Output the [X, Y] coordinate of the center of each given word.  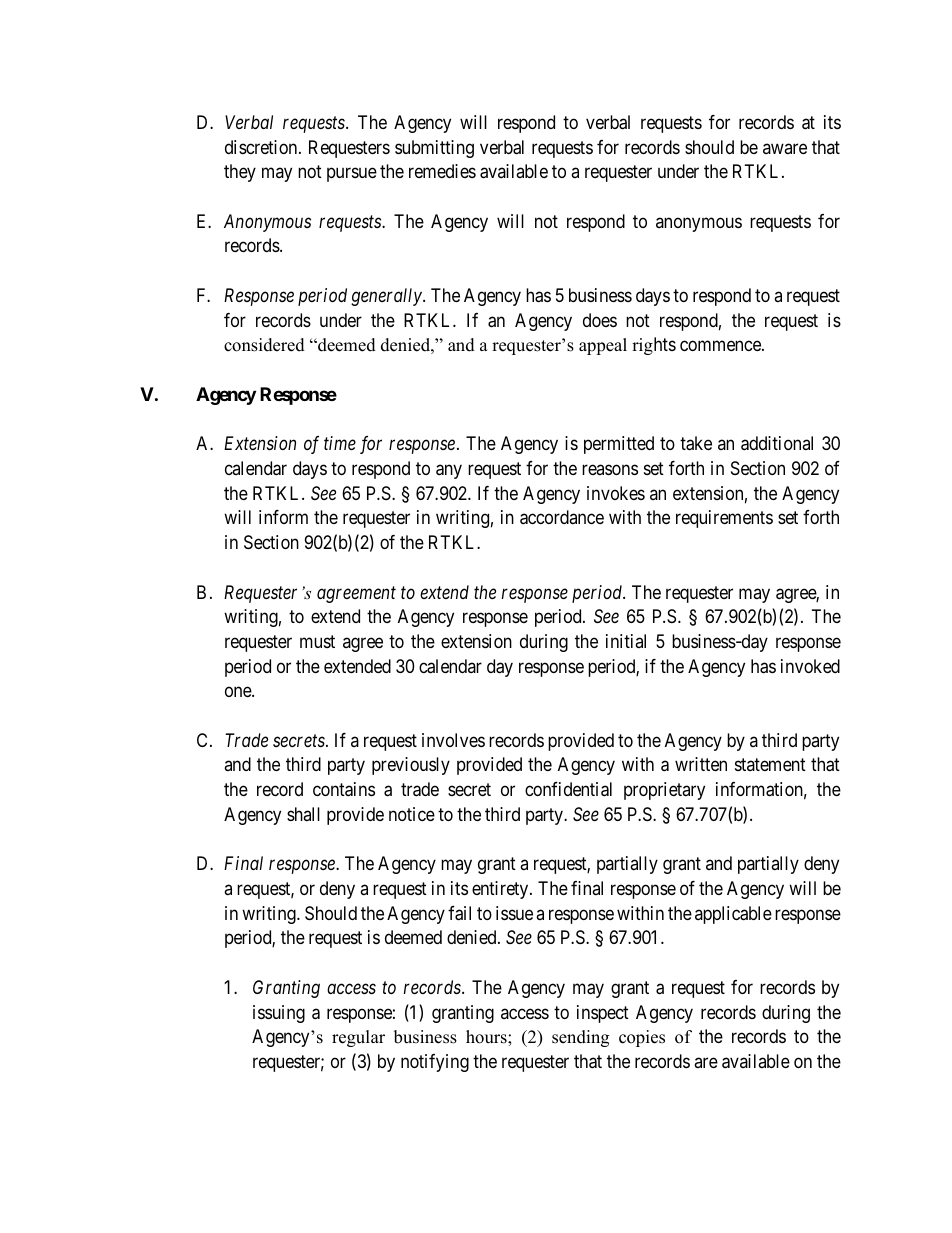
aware [785, 148]
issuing [279, 1014]
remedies [442, 171]
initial [626, 641]
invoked [810, 666]
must [317, 641]
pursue [352, 175]
